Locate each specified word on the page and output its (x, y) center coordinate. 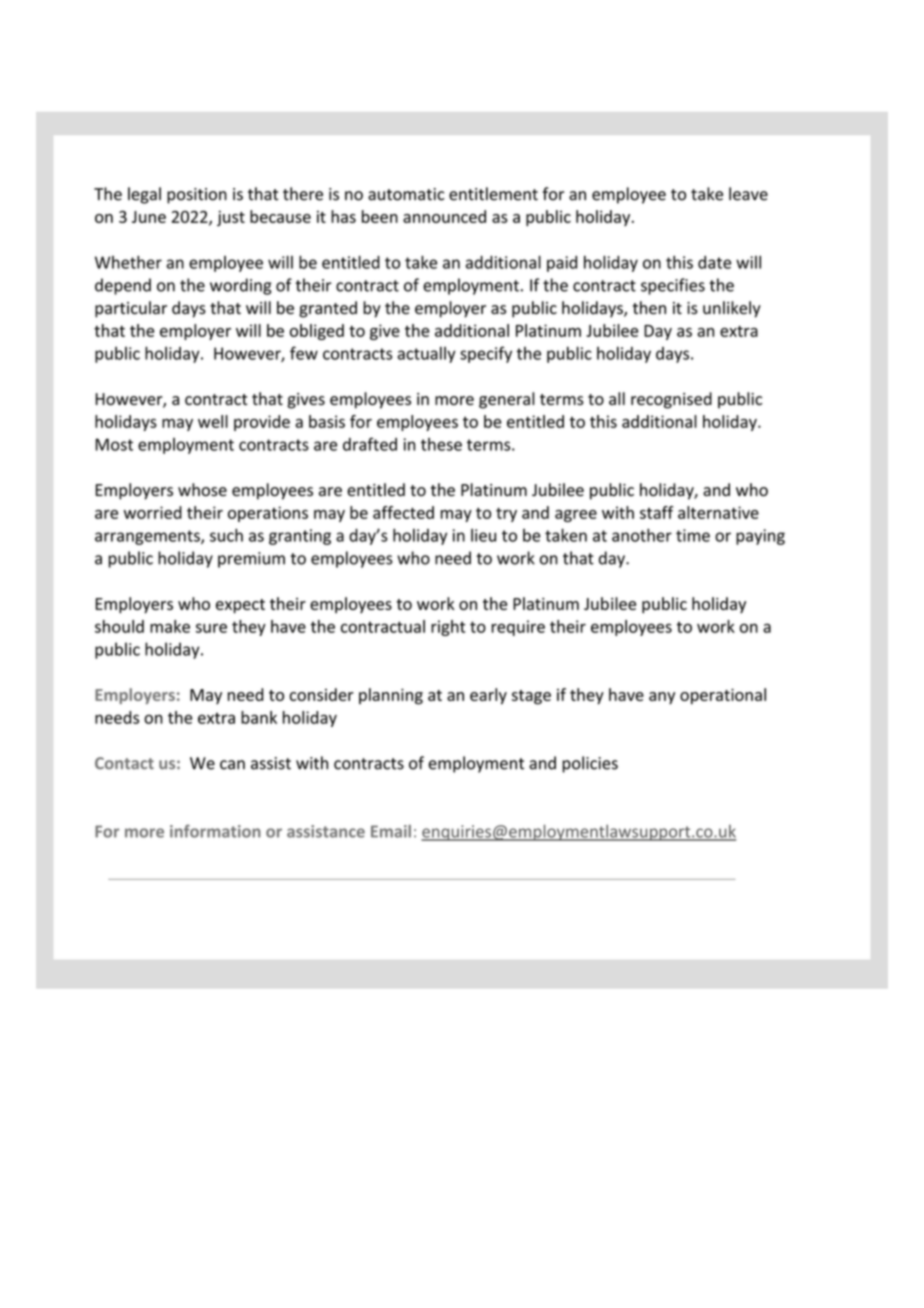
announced (444, 216)
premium (251, 560)
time (693, 535)
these (441, 444)
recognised (671, 400)
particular (131, 309)
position (197, 196)
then (649, 308)
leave (748, 194)
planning (391, 696)
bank (259, 717)
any (662, 698)
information (215, 831)
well (213, 421)
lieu (483, 535)
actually (427, 354)
